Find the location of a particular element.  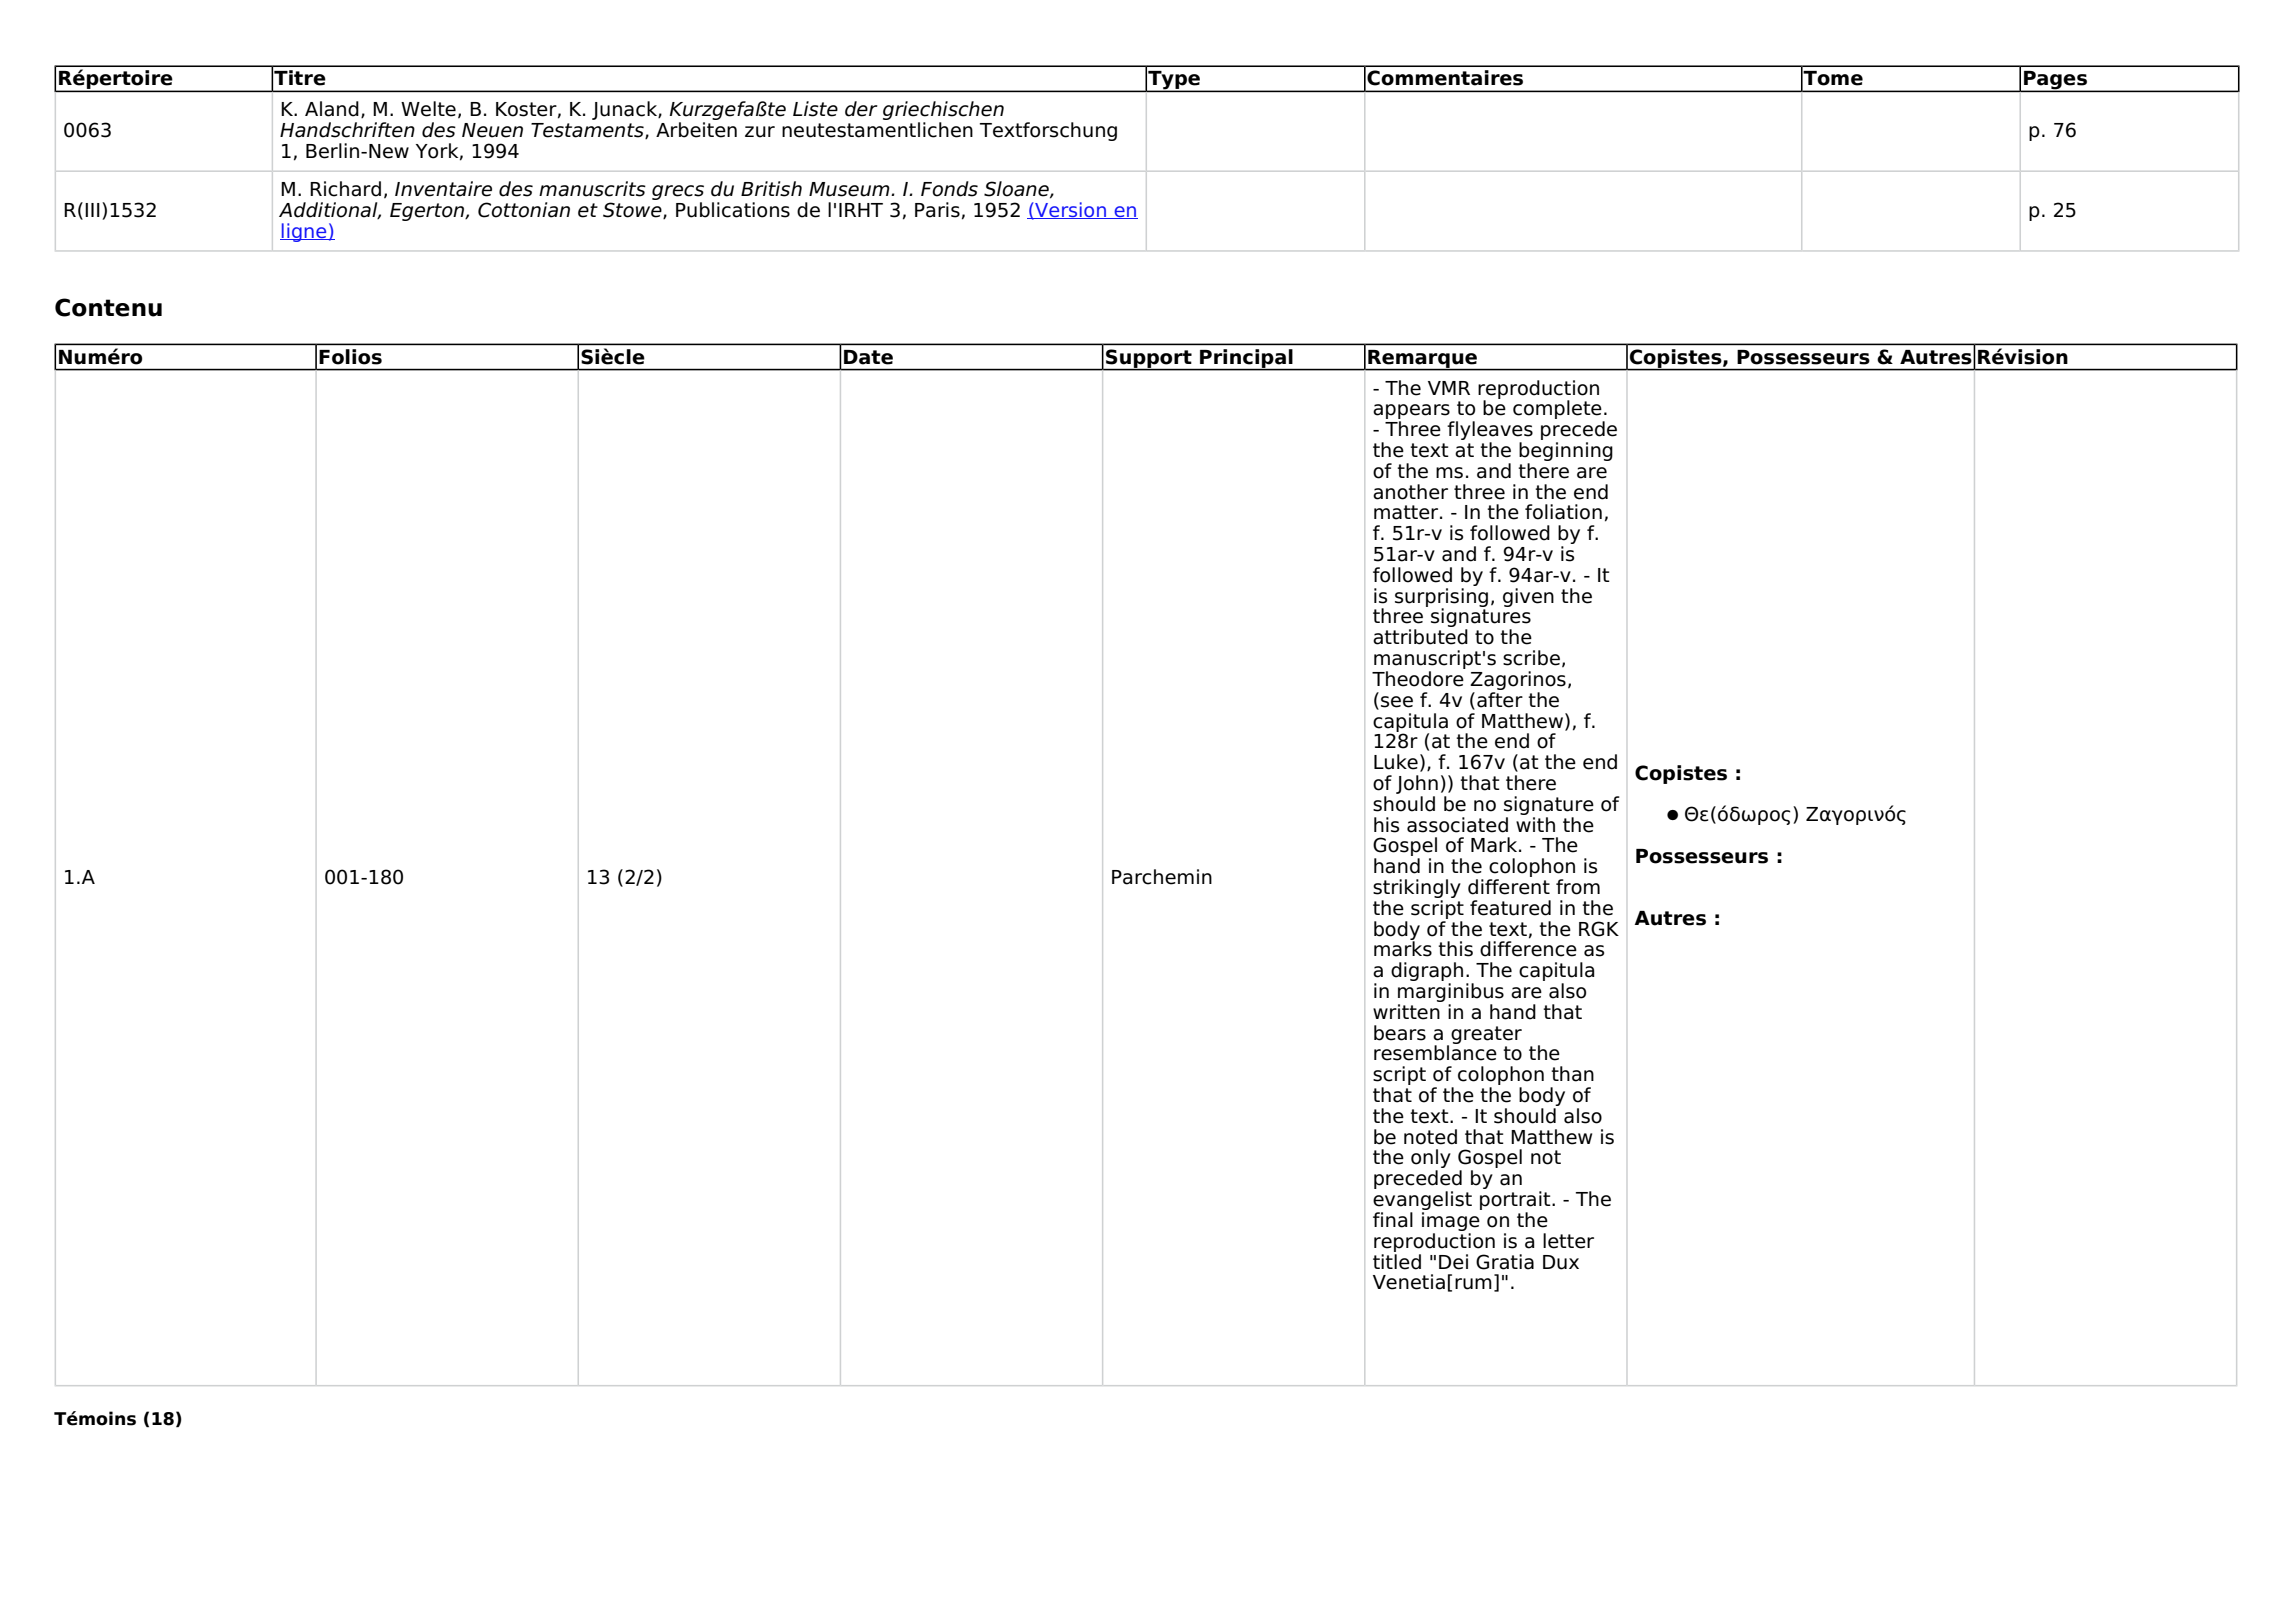

Theodore is located at coordinates (1418, 679).
